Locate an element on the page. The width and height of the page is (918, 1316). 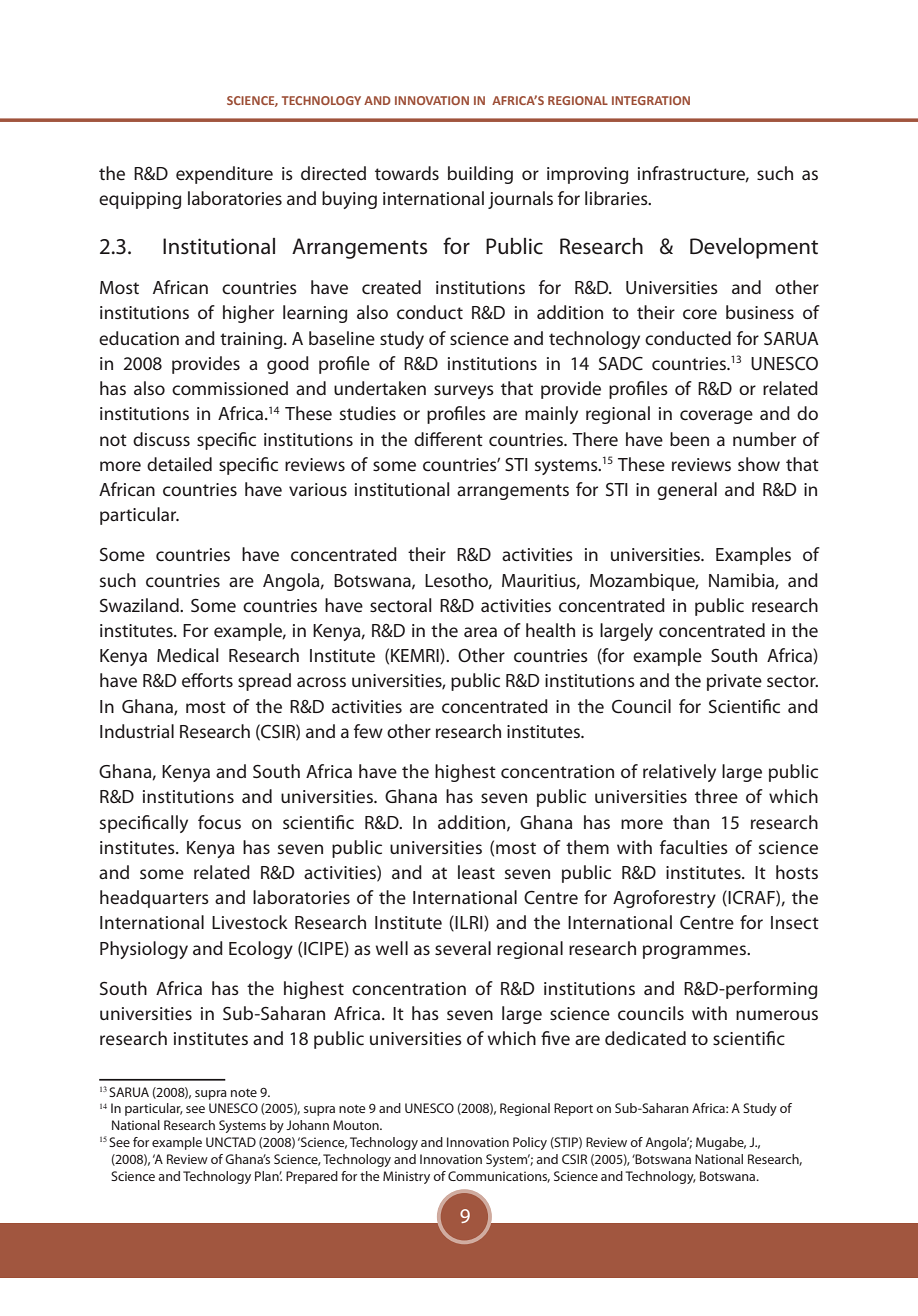
private is located at coordinates (734, 682).
